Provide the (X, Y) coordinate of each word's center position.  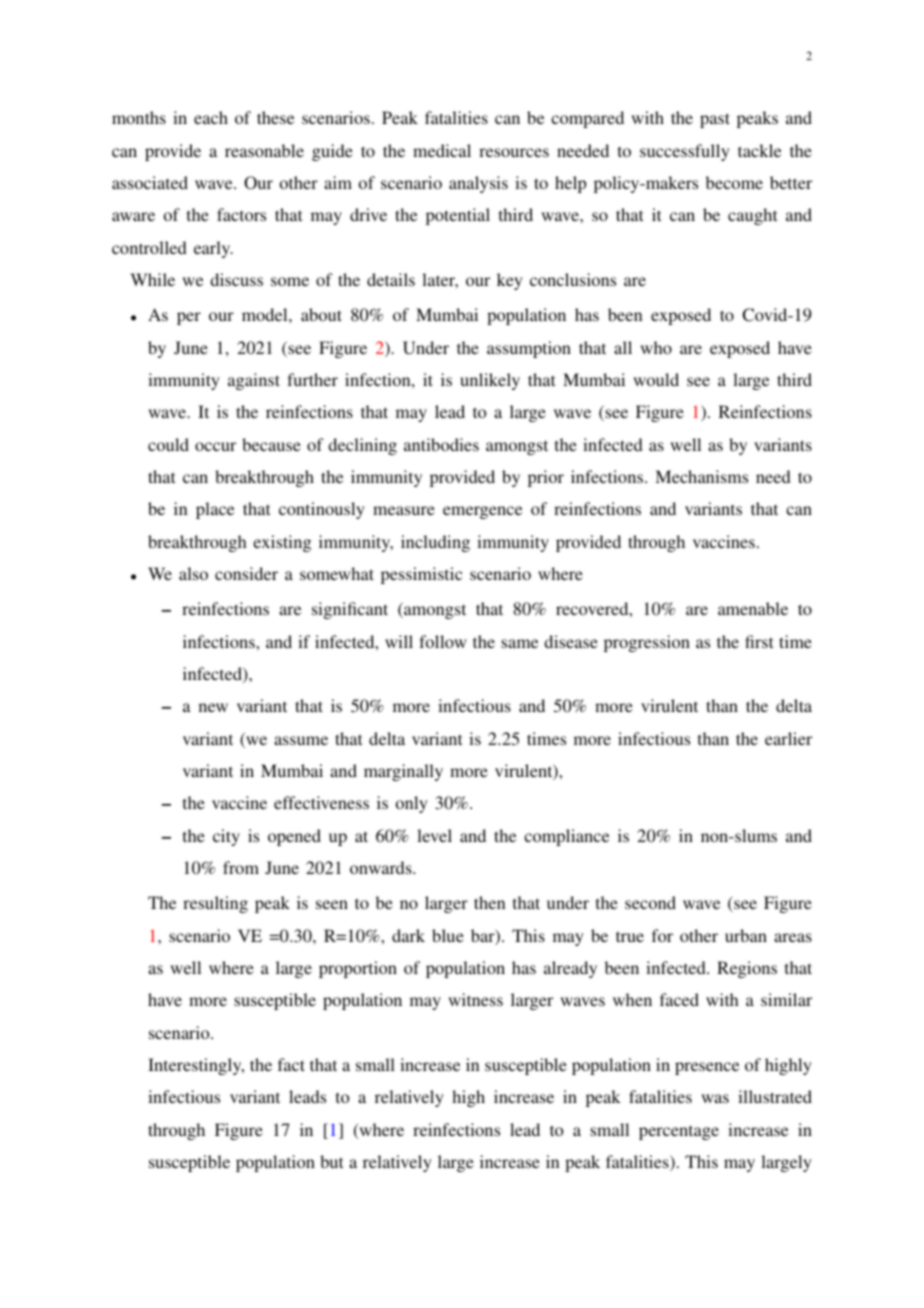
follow (443, 641)
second (650, 902)
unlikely (490, 381)
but (331, 1161)
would (656, 379)
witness (475, 999)
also (193, 573)
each (211, 117)
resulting (215, 904)
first (759, 641)
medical (442, 150)
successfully (685, 152)
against (254, 381)
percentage (679, 1132)
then (489, 902)
